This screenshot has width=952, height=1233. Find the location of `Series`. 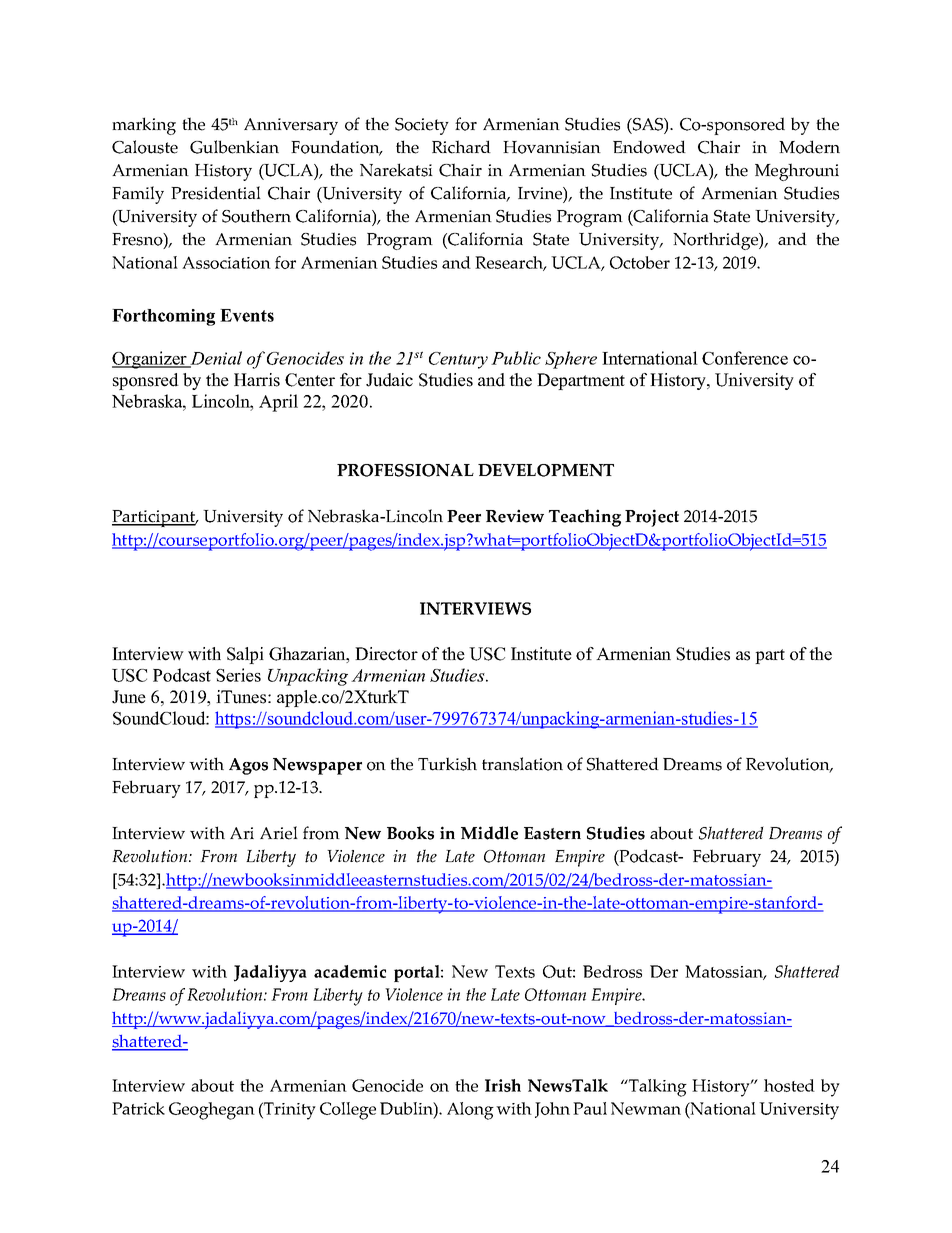

Series is located at coordinates (238, 675).
